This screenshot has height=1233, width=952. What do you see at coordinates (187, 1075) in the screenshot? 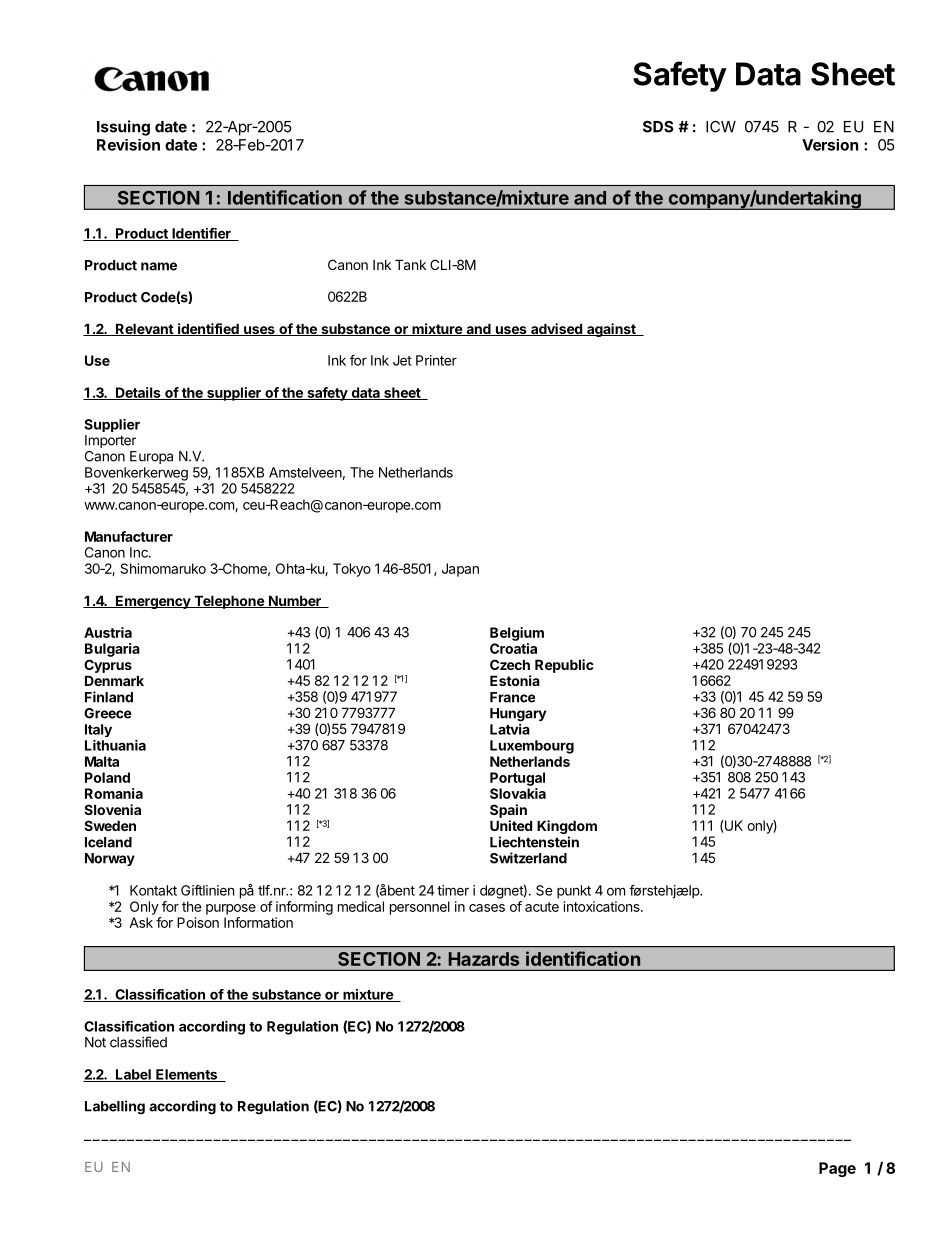
I see `Elements` at bounding box center [187, 1075].
